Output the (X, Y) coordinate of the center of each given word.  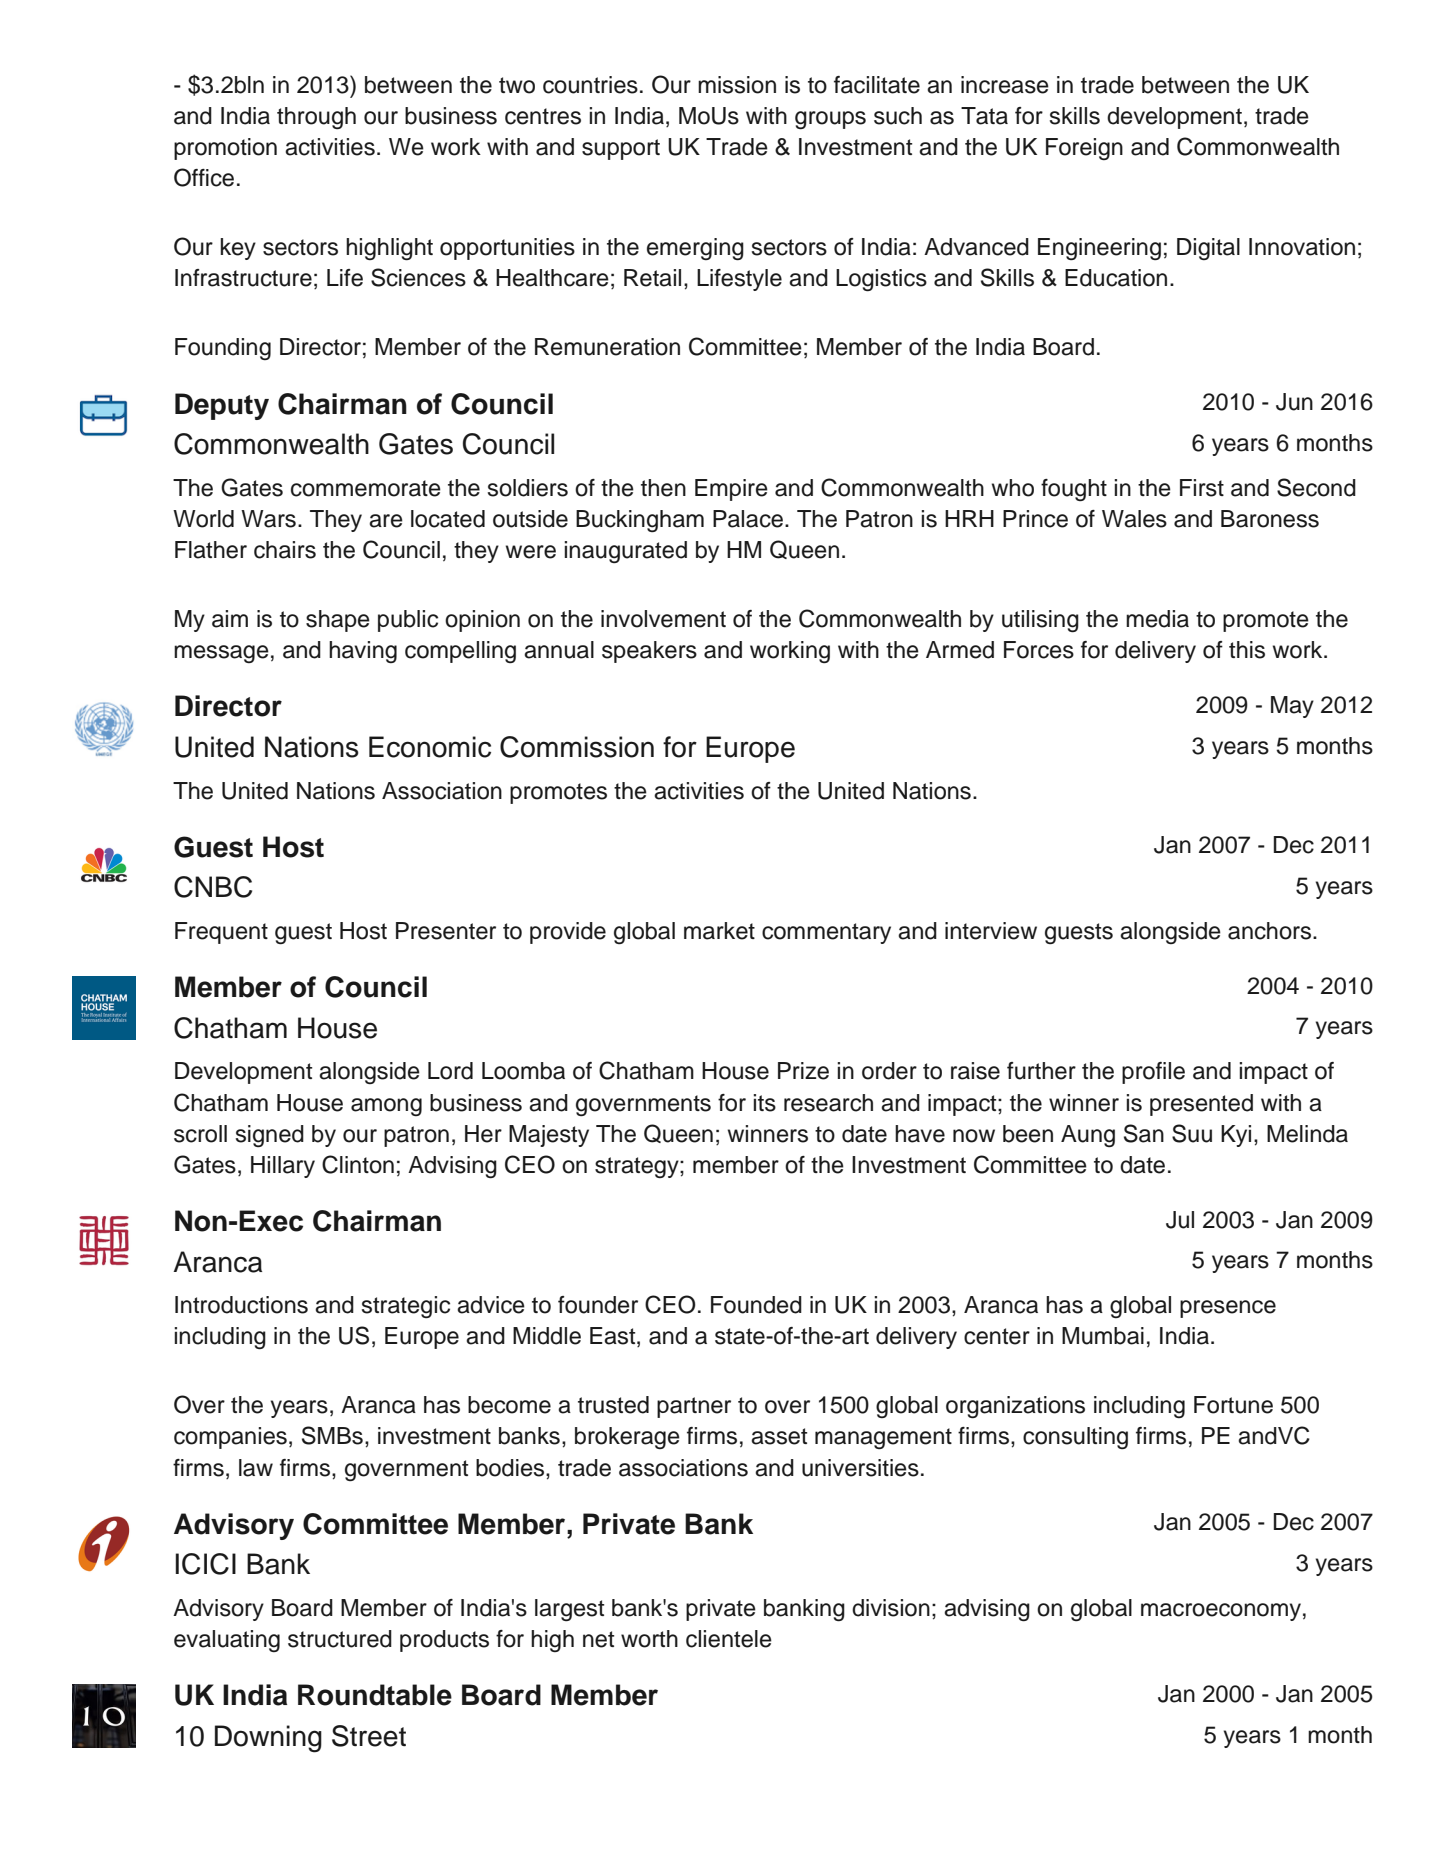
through (316, 118)
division (891, 1608)
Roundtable (375, 1695)
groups (830, 120)
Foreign (1084, 149)
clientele (729, 1639)
